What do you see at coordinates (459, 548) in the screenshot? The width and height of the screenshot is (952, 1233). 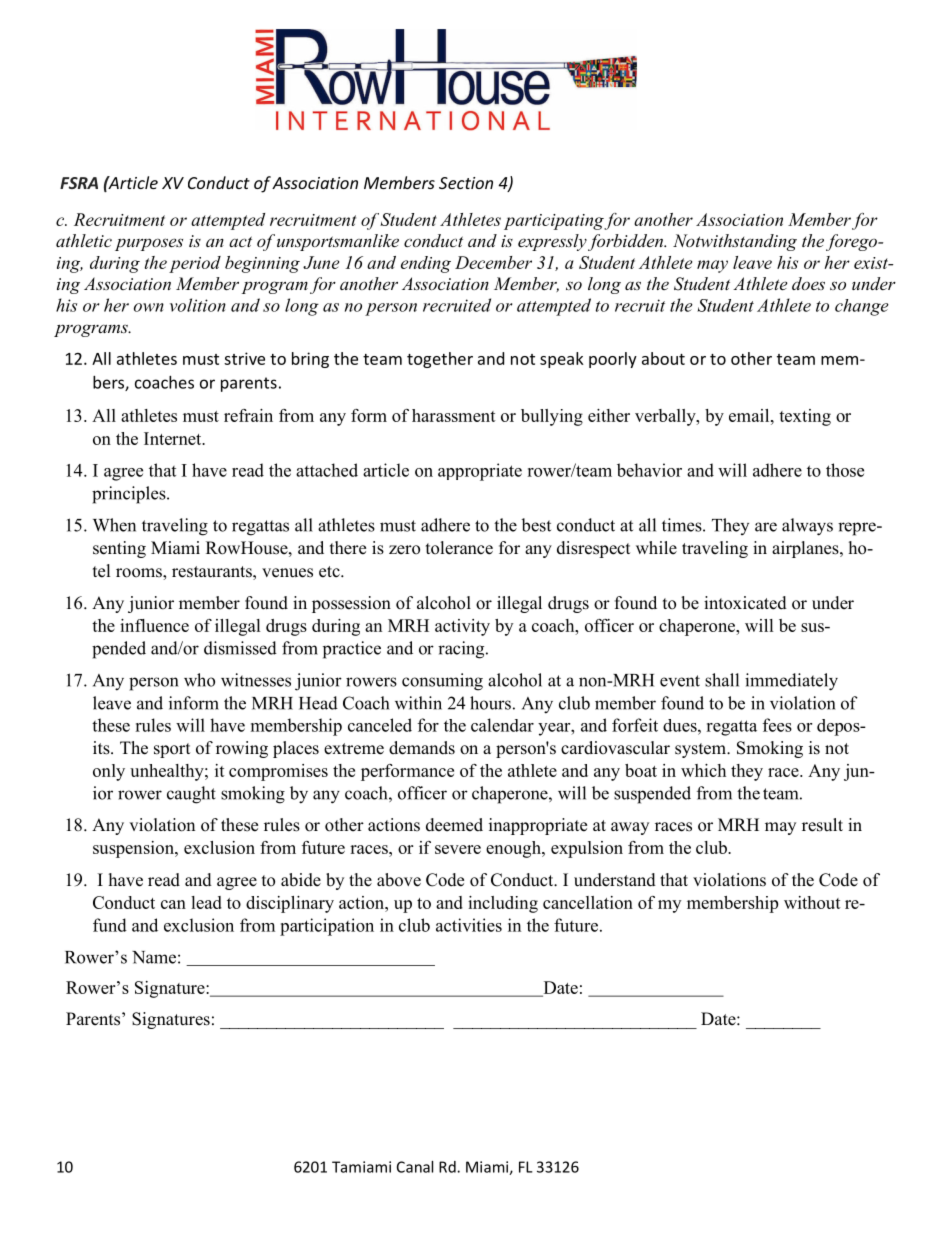 I see `tolerance` at bounding box center [459, 548].
